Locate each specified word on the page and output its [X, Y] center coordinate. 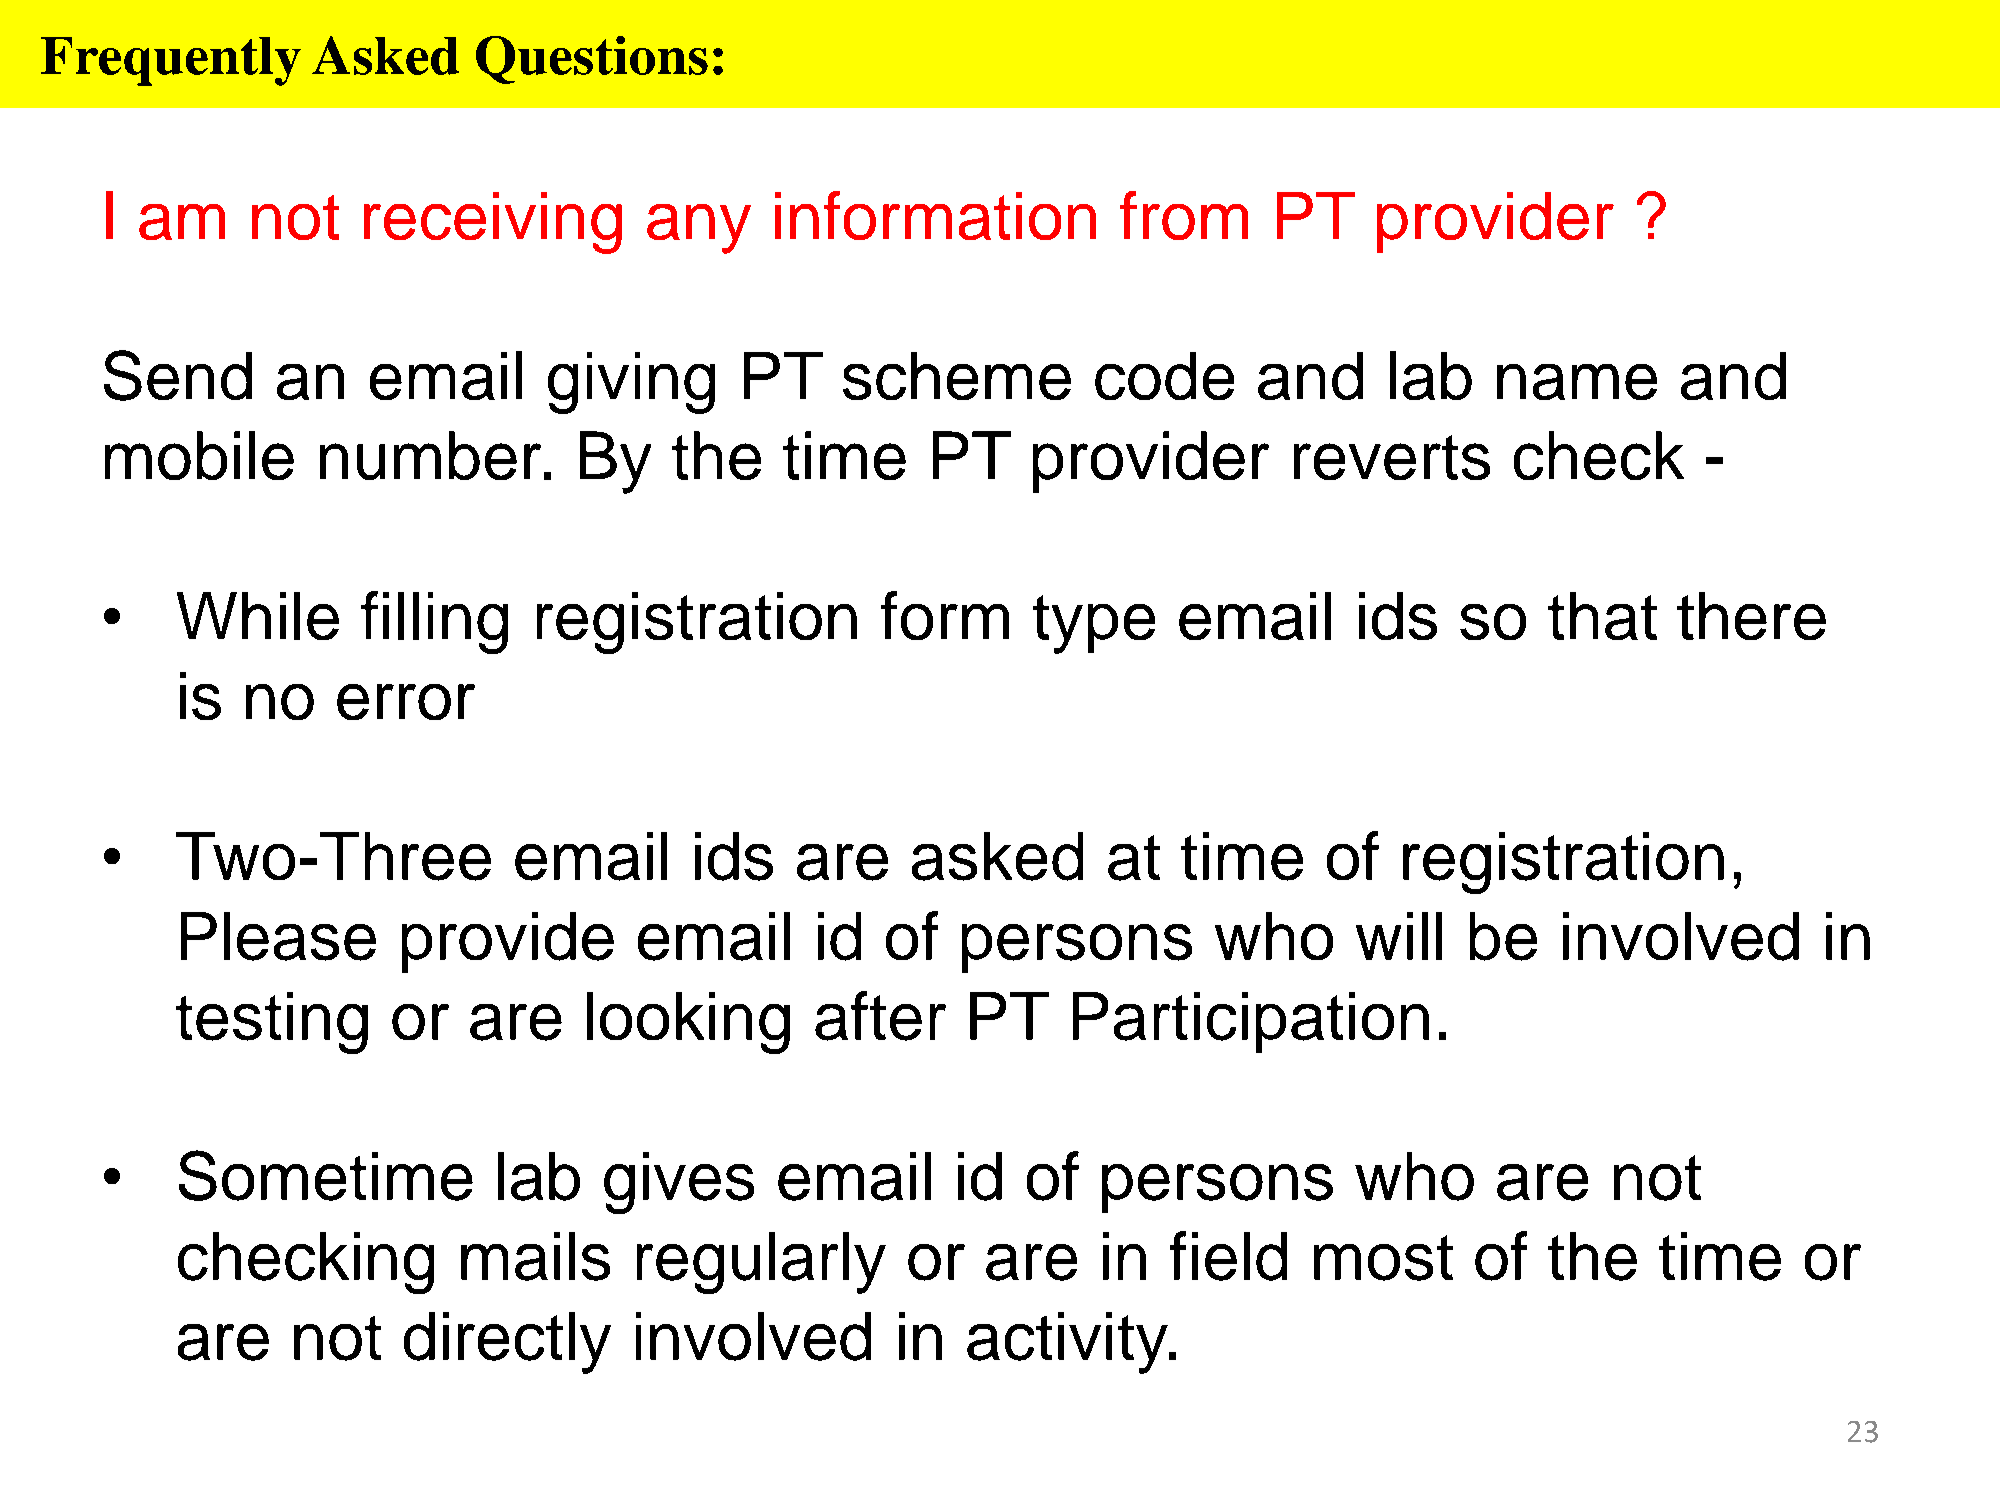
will [1399, 936]
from [1184, 215]
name [1577, 382]
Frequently [171, 61]
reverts [1392, 457]
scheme [957, 376]
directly [507, 1343]
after [880, 1016]
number [430, 455]
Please [278, 936]
